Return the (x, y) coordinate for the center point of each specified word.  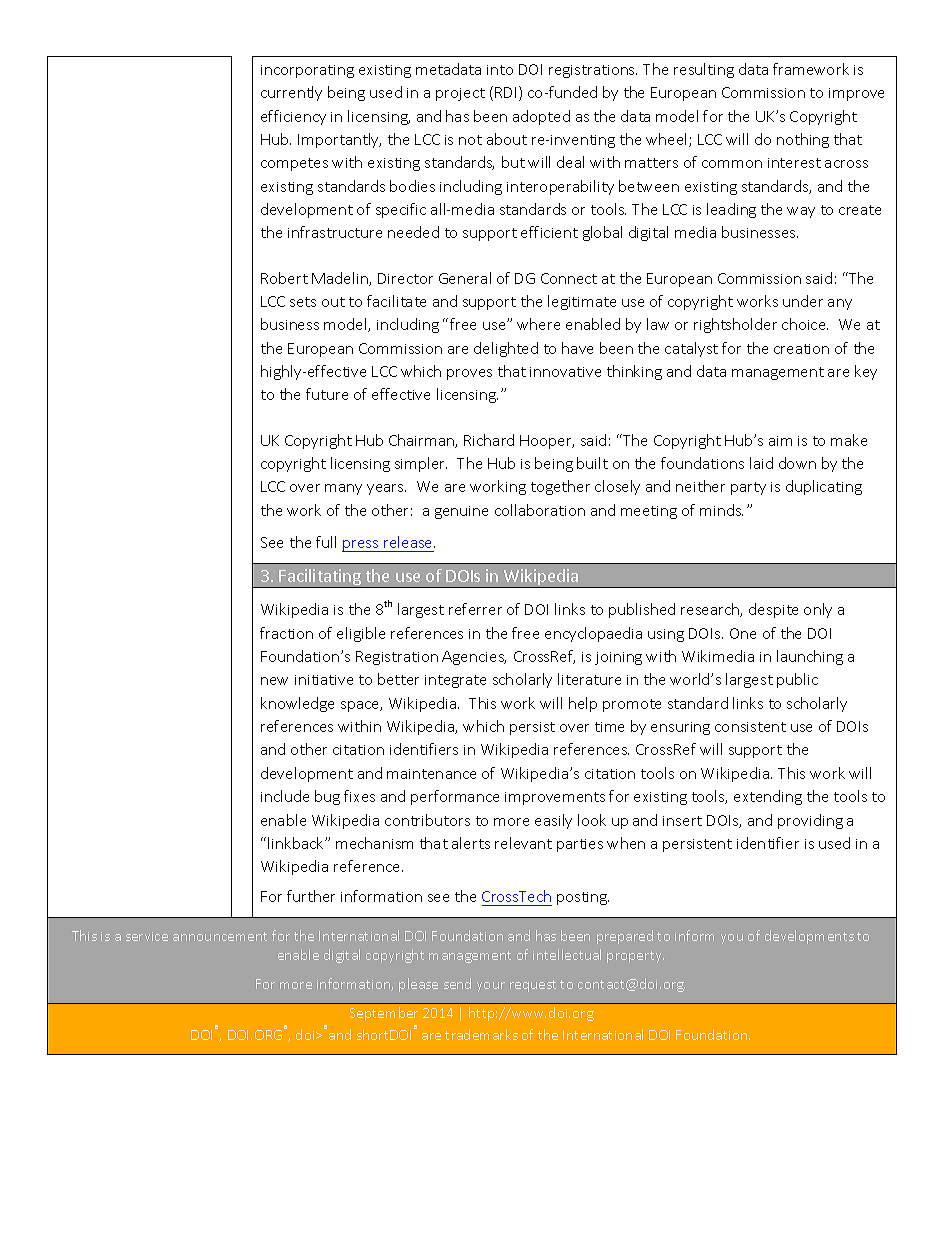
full (326, 542)
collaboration (540, 510)
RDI (507, 93)
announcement (220, 936)
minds (721, 510)
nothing (803, 140)
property (635, 957)
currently (291, 93)
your (491, 987)
